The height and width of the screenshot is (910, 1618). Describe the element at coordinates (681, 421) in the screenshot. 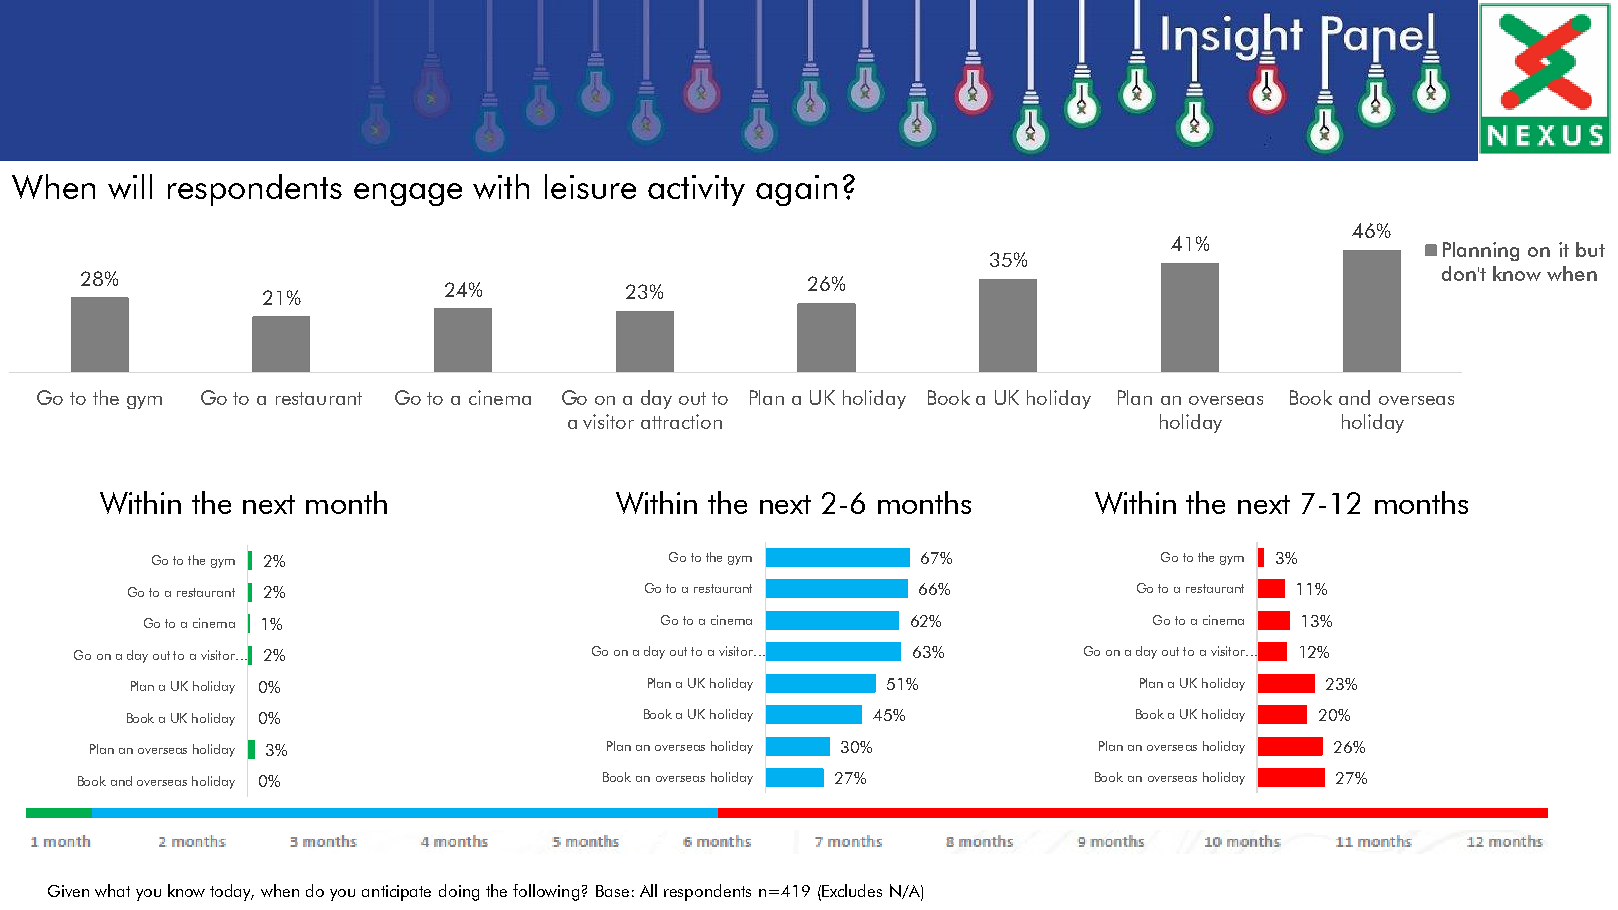

I see `attraction` at that location.
